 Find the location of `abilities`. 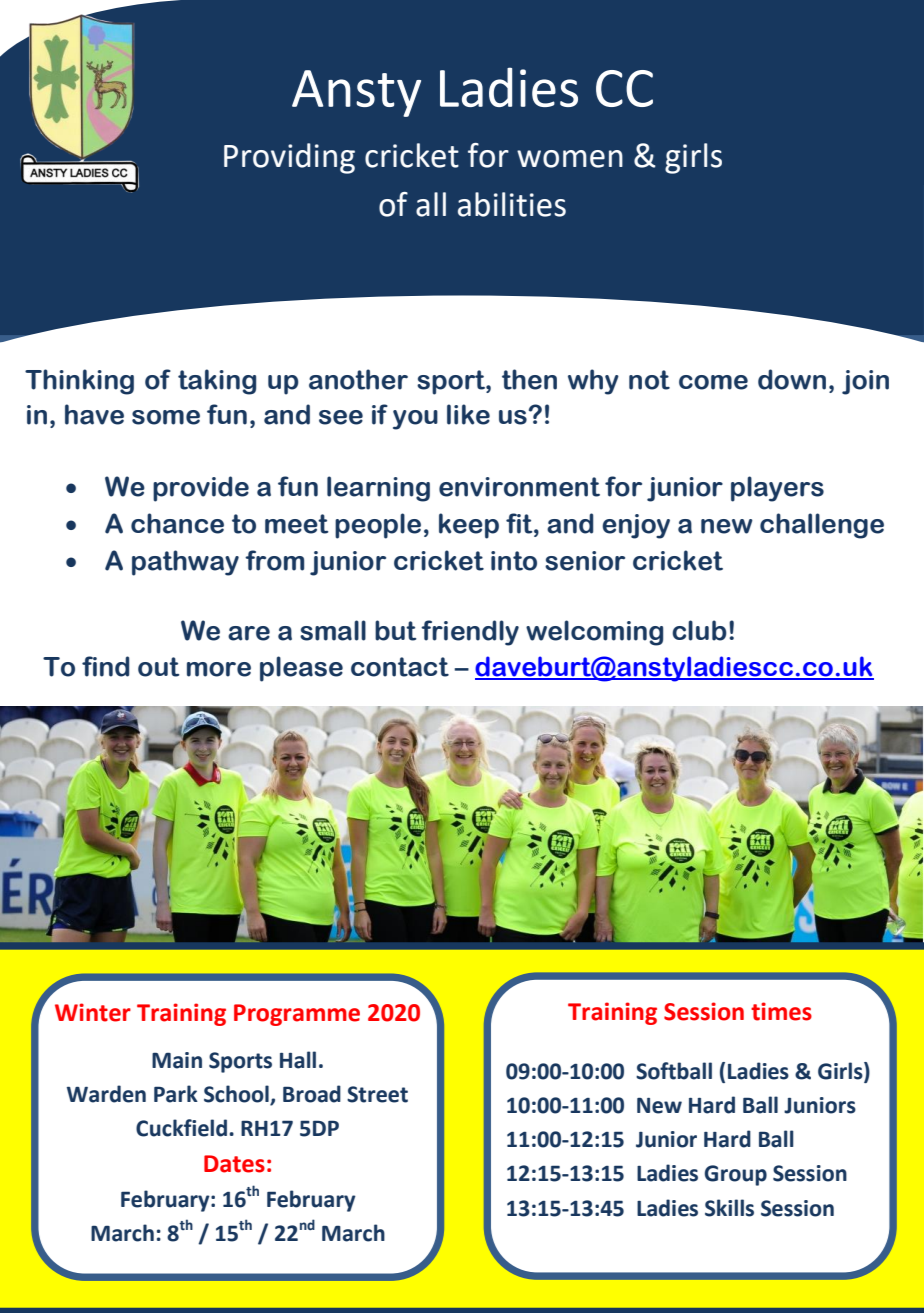

abilities is located at coordinates (512, 204).
